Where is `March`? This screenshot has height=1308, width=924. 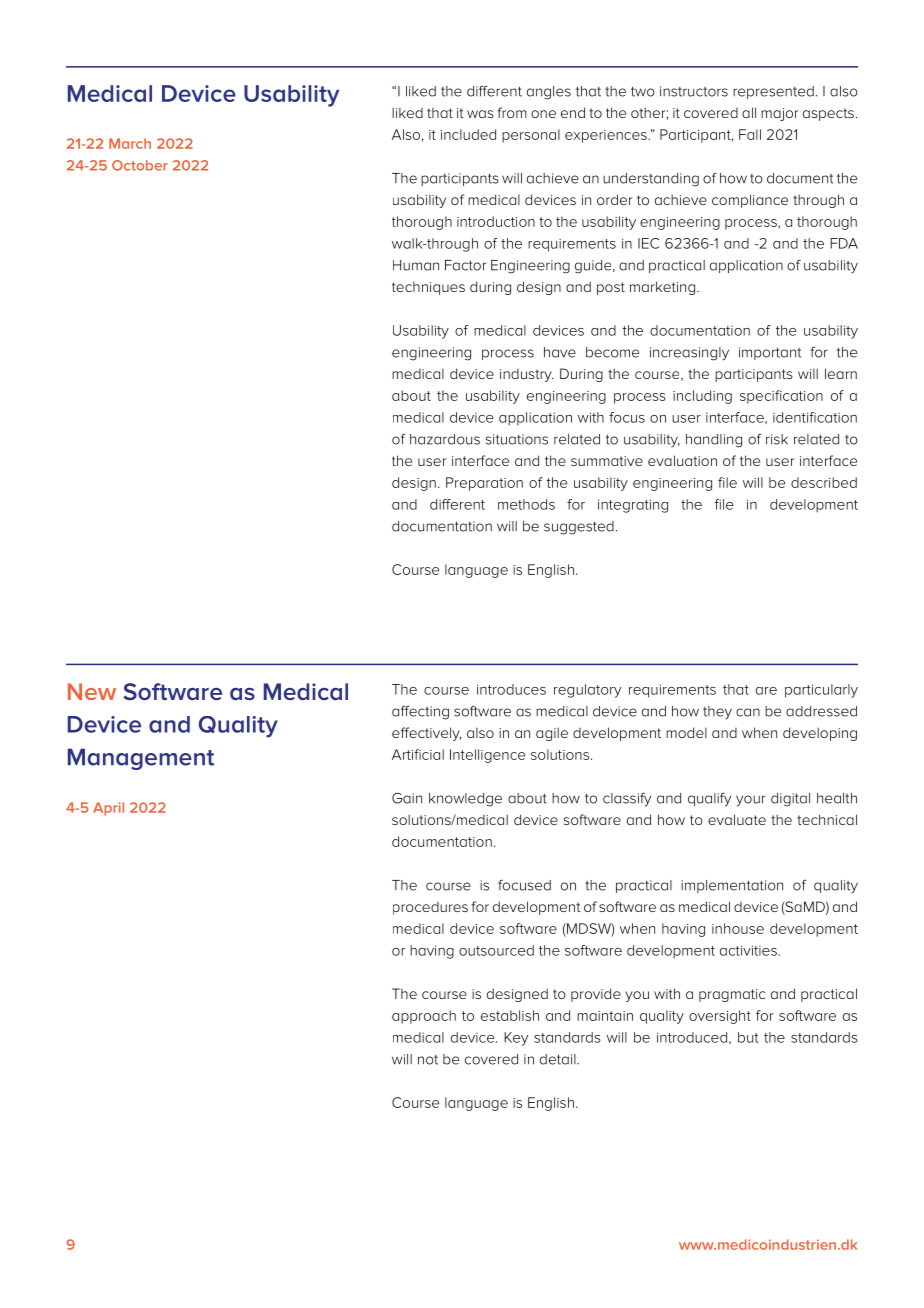
March is located at coordinates (130, 143).
